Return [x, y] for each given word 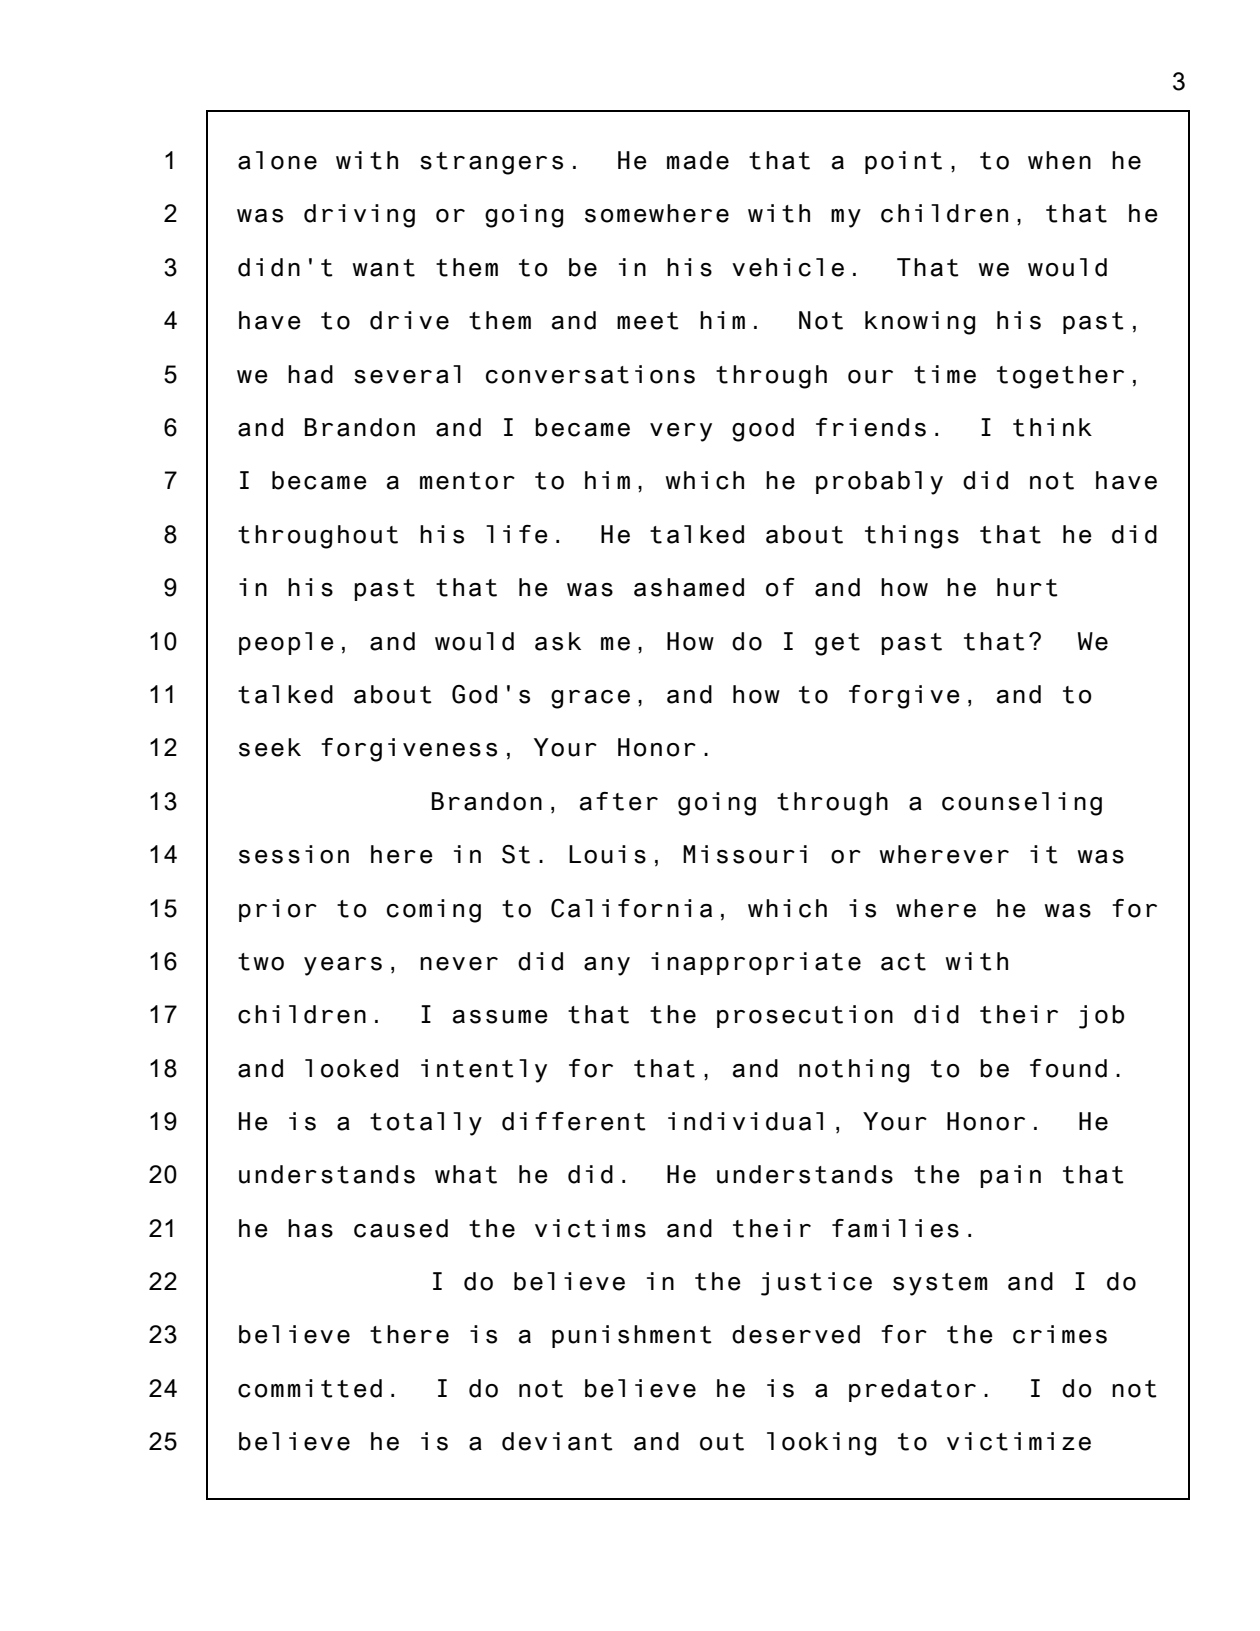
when [1059, 160]
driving [359, 216]
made [698, 160]
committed [310, 1388]
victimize [1019, 1441]
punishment [632, 1336]
